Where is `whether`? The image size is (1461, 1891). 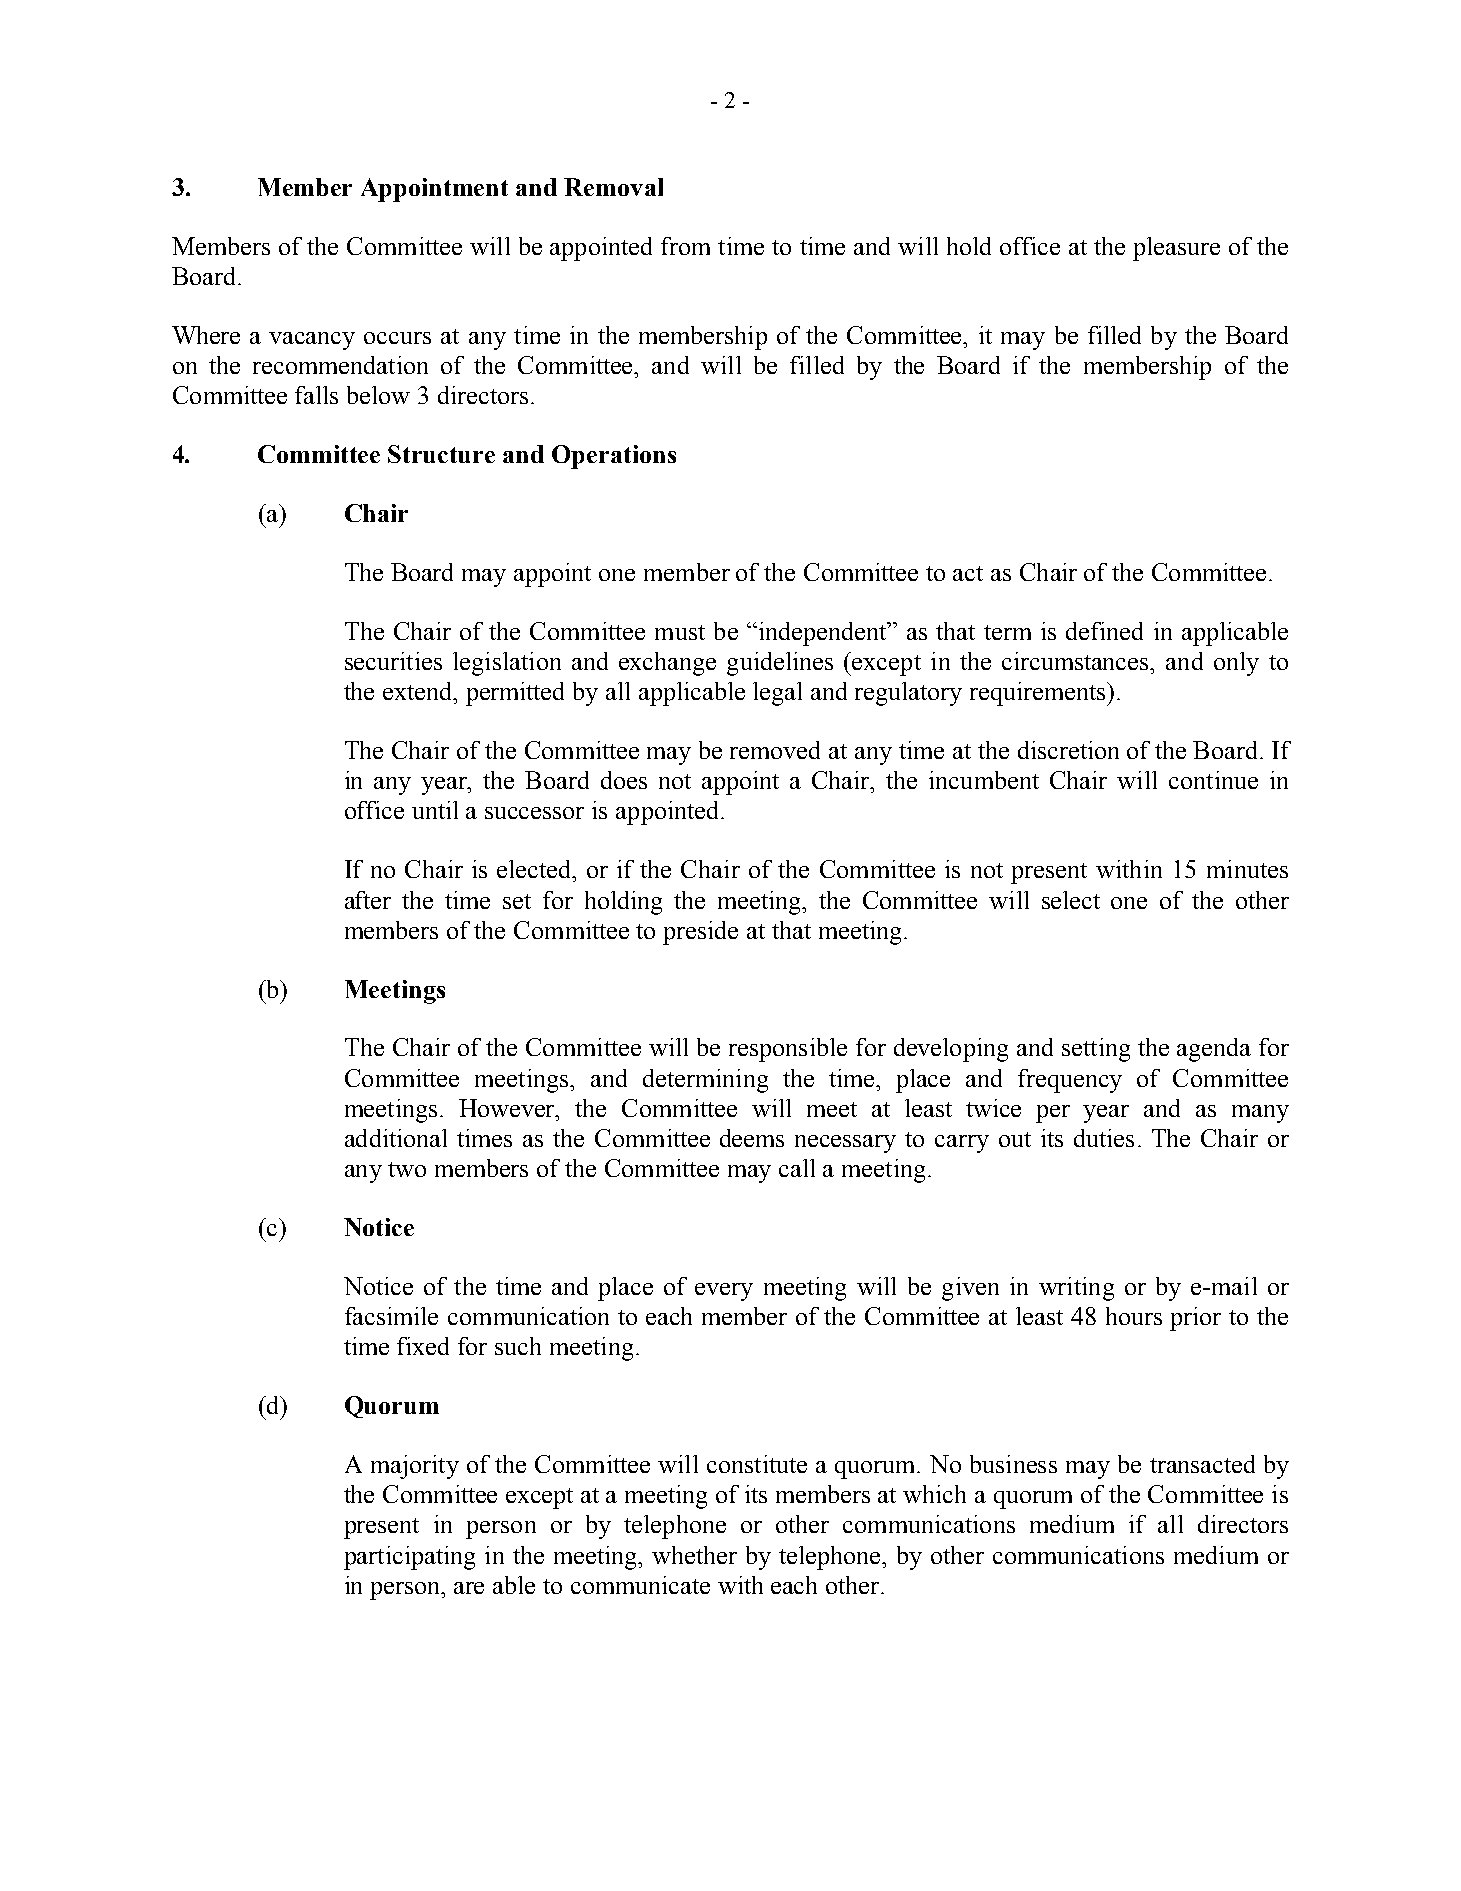 whether is located at coordinates (694, 1555).
